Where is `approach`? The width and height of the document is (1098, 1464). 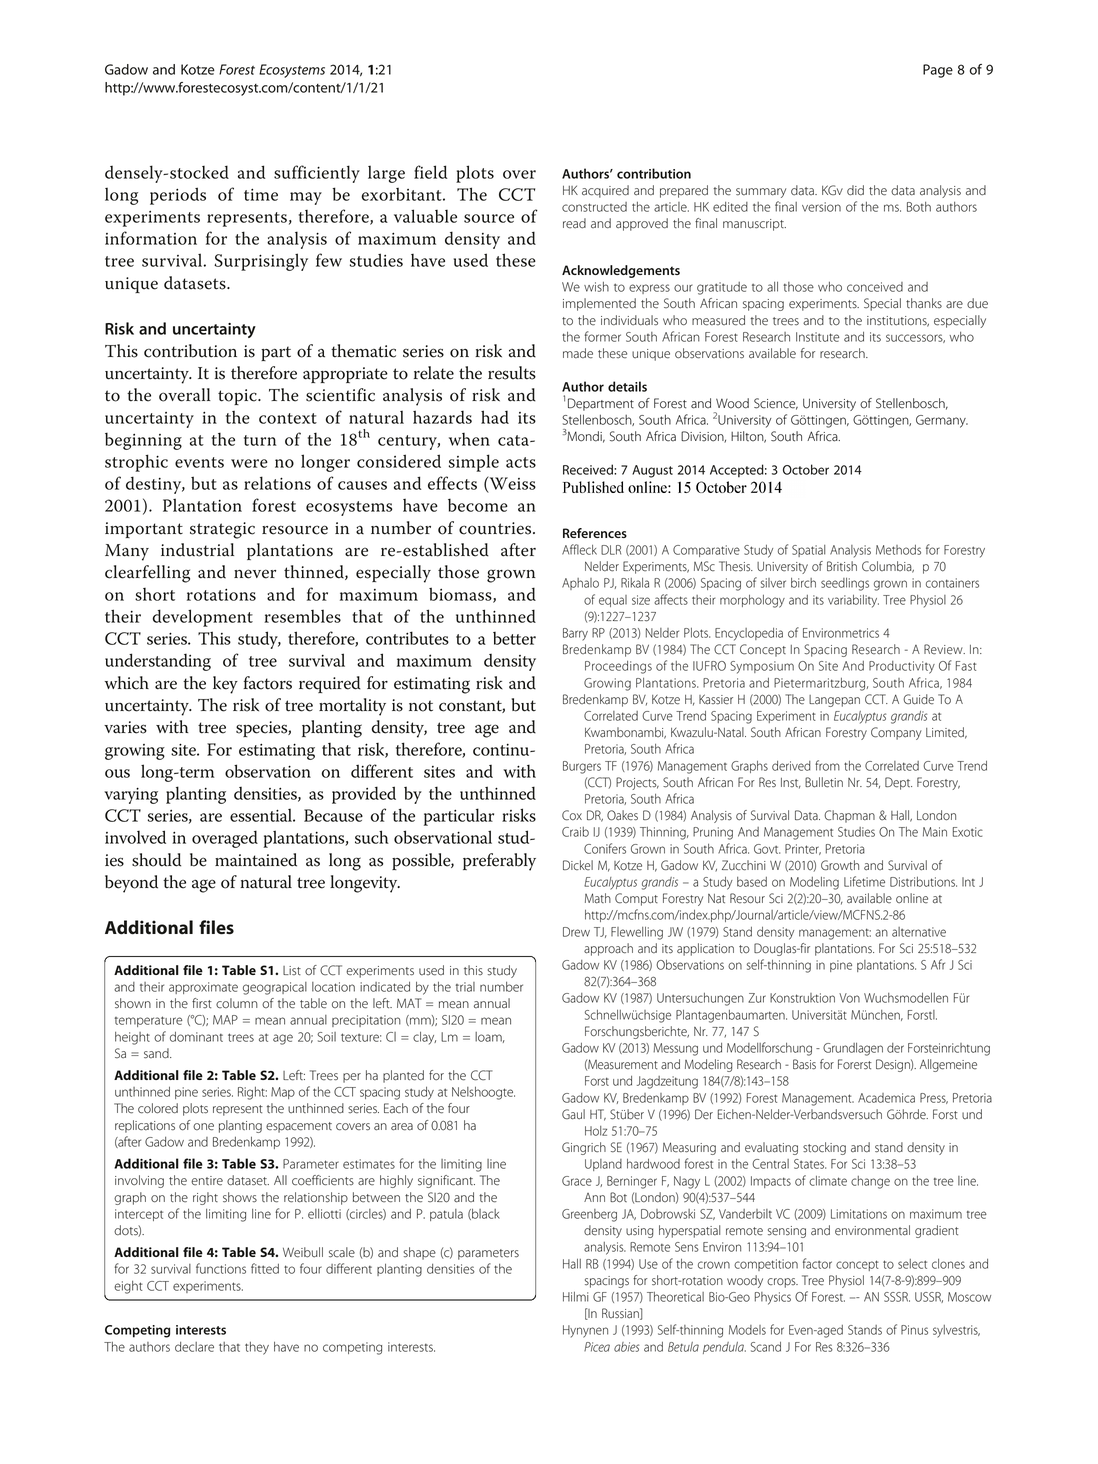
approach is located at coordinates (608, 949).
